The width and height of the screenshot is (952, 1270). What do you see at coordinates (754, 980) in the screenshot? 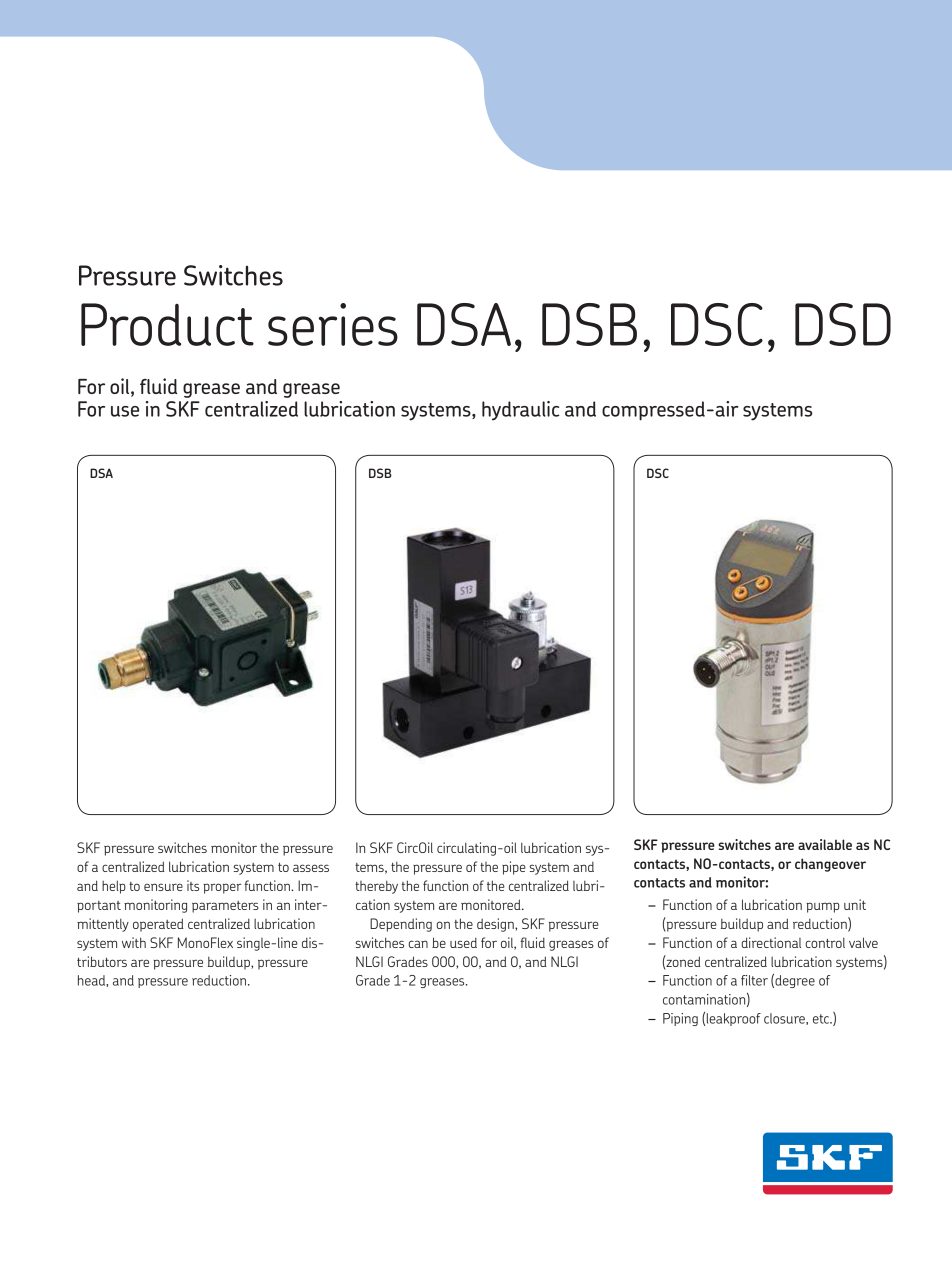
I see `filter` at bounding box center [754, 980].
